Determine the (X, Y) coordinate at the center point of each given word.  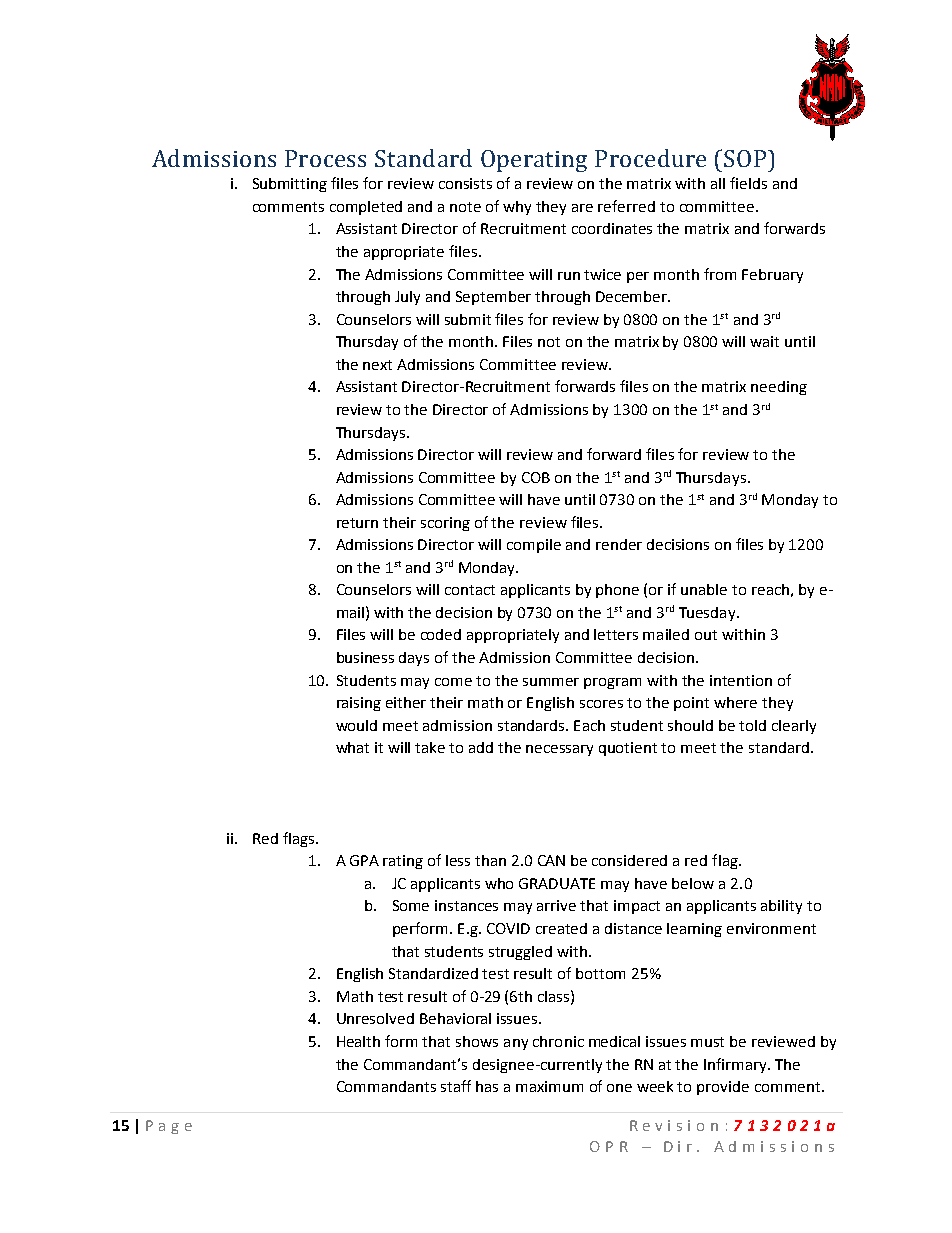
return (357, 523)
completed (366, 208)
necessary (559, 750)
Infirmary (736, 1065)
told (752, 725)
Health (358, 1041)
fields (748, 183)
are (582, 208)
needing (779, 388)
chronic (558, 1041)
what (352, 747)
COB (536, 477)
